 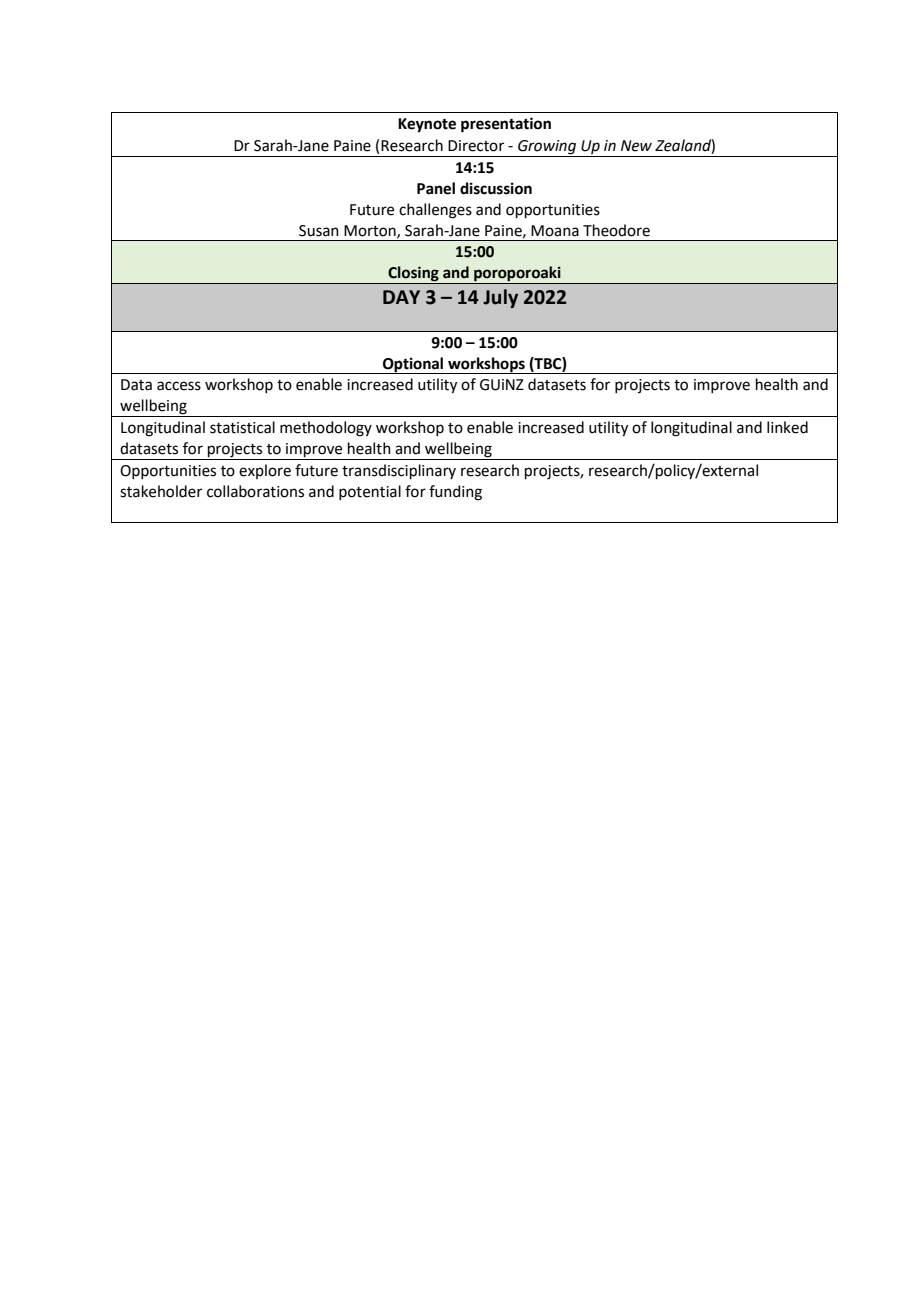 What do you see at coordinates (616, 230) in the screenshot?
I see `Theodore` at bounding box center [616, 230].
